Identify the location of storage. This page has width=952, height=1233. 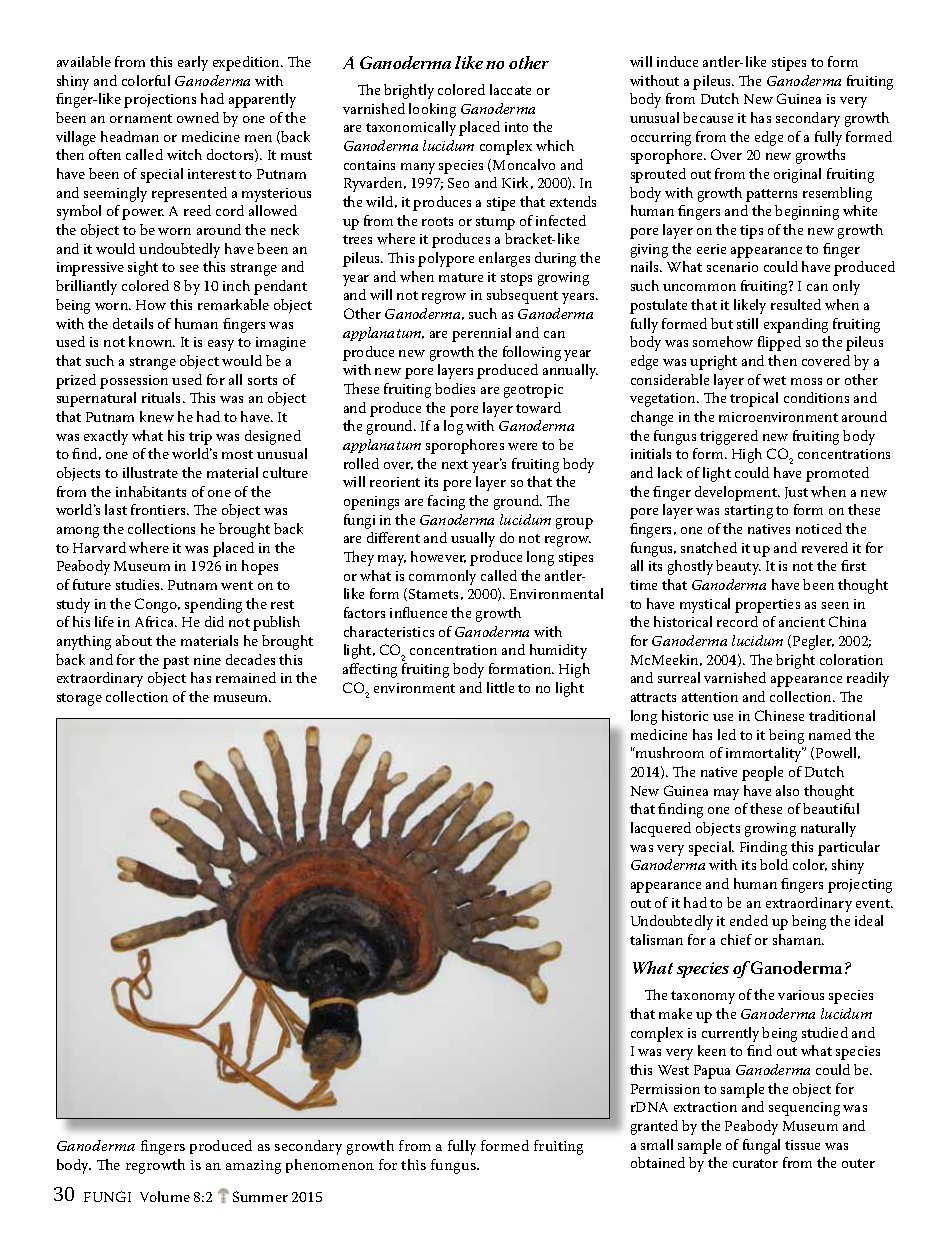
(79, 699).
